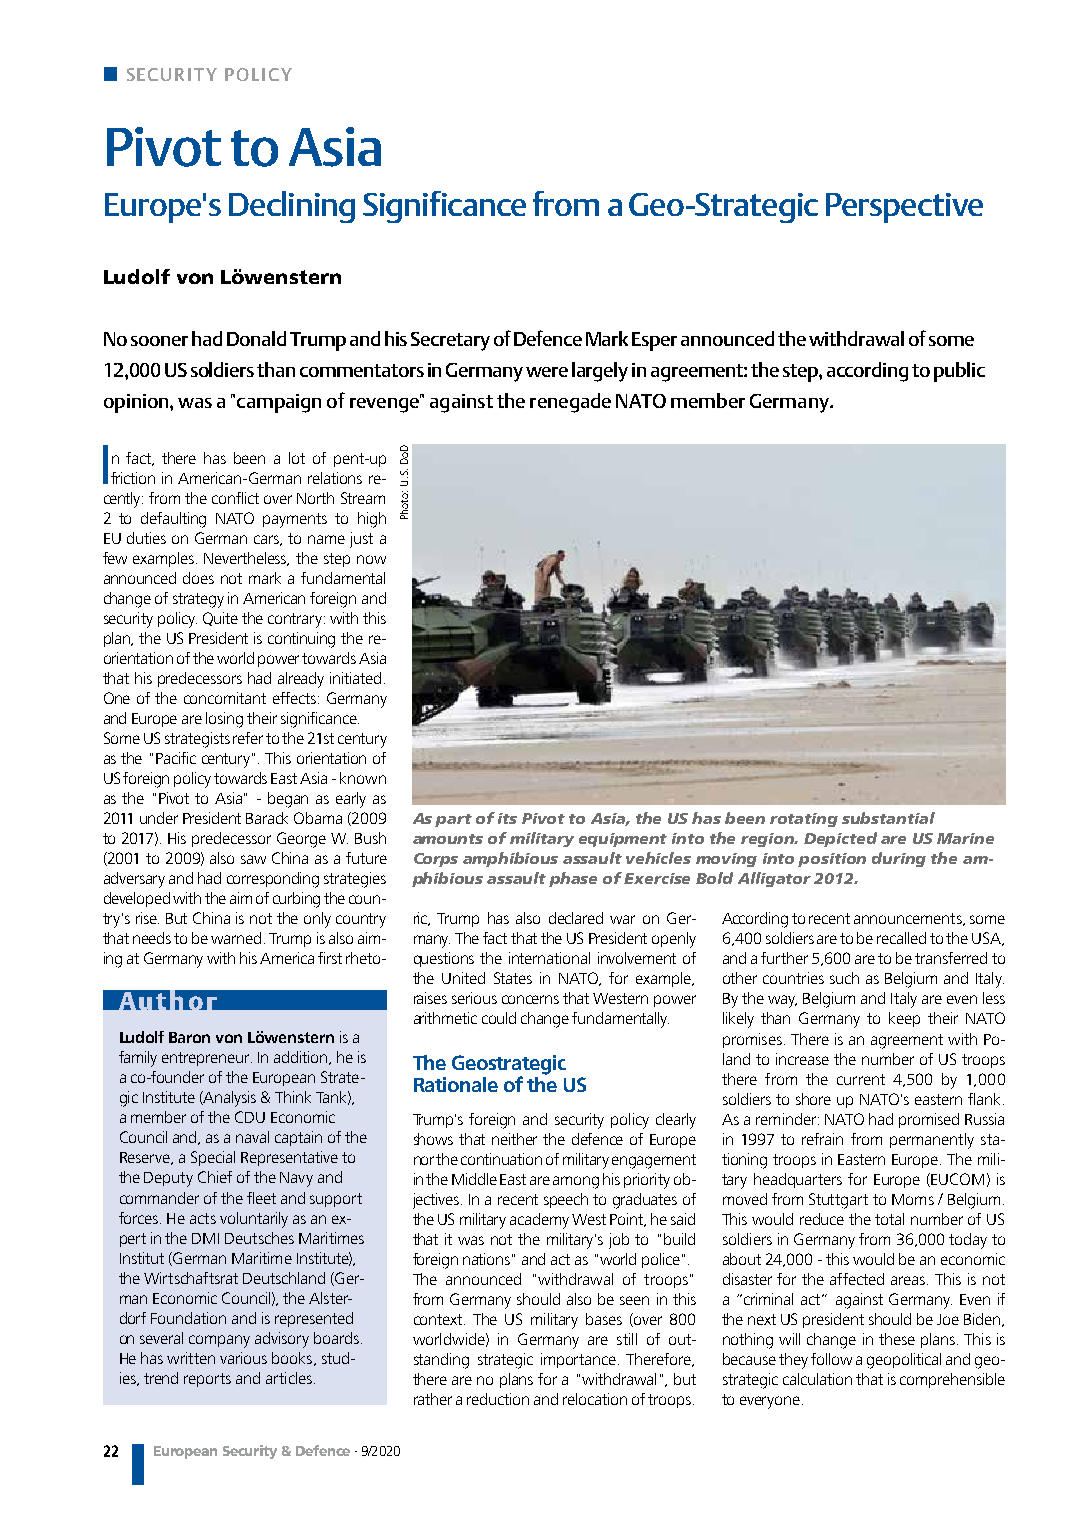 The image size is (1083, 1532). Describe the element at coordinates (530, 999) in the page. I see `concerns` at that location.
